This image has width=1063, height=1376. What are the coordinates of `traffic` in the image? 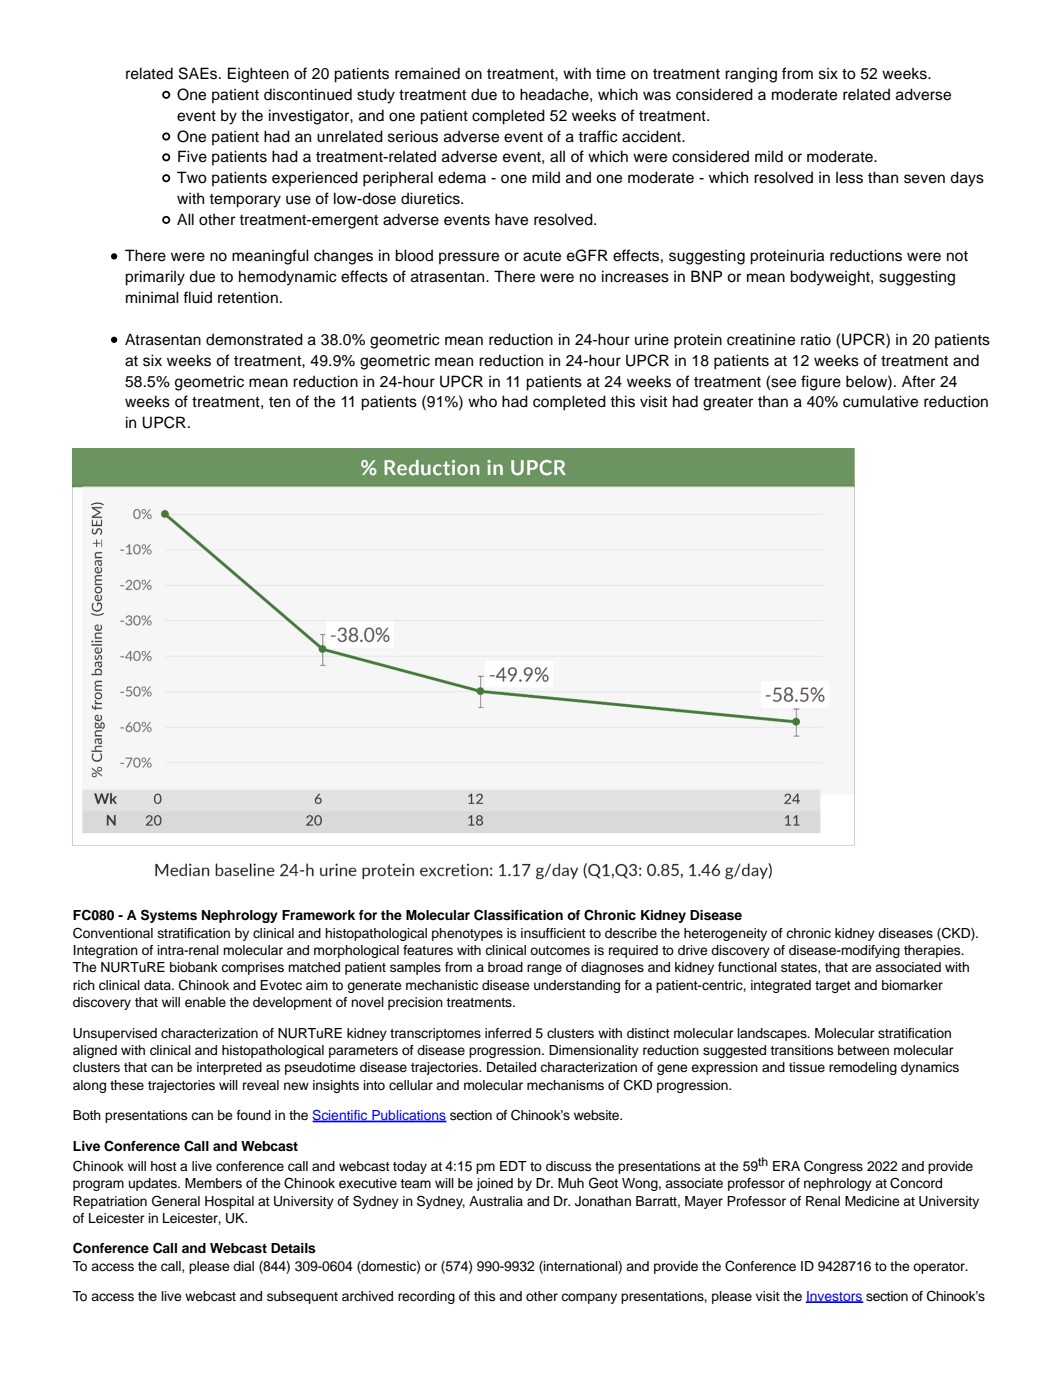 It's located at (598, 136).
